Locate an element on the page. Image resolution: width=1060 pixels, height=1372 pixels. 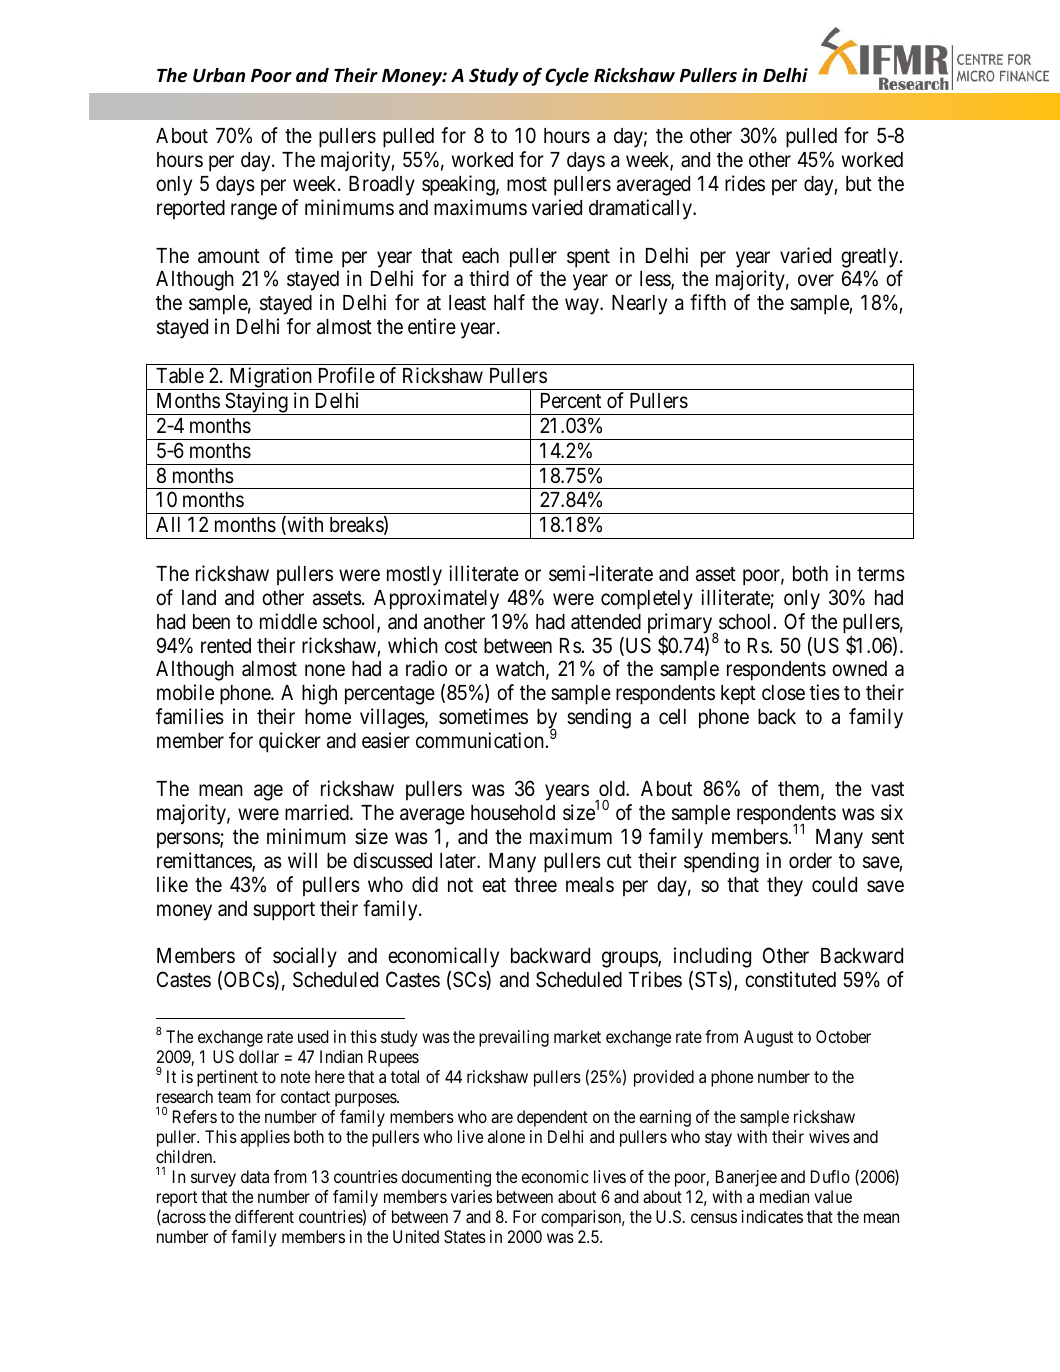
different is located at coordinates (264, 1216).
